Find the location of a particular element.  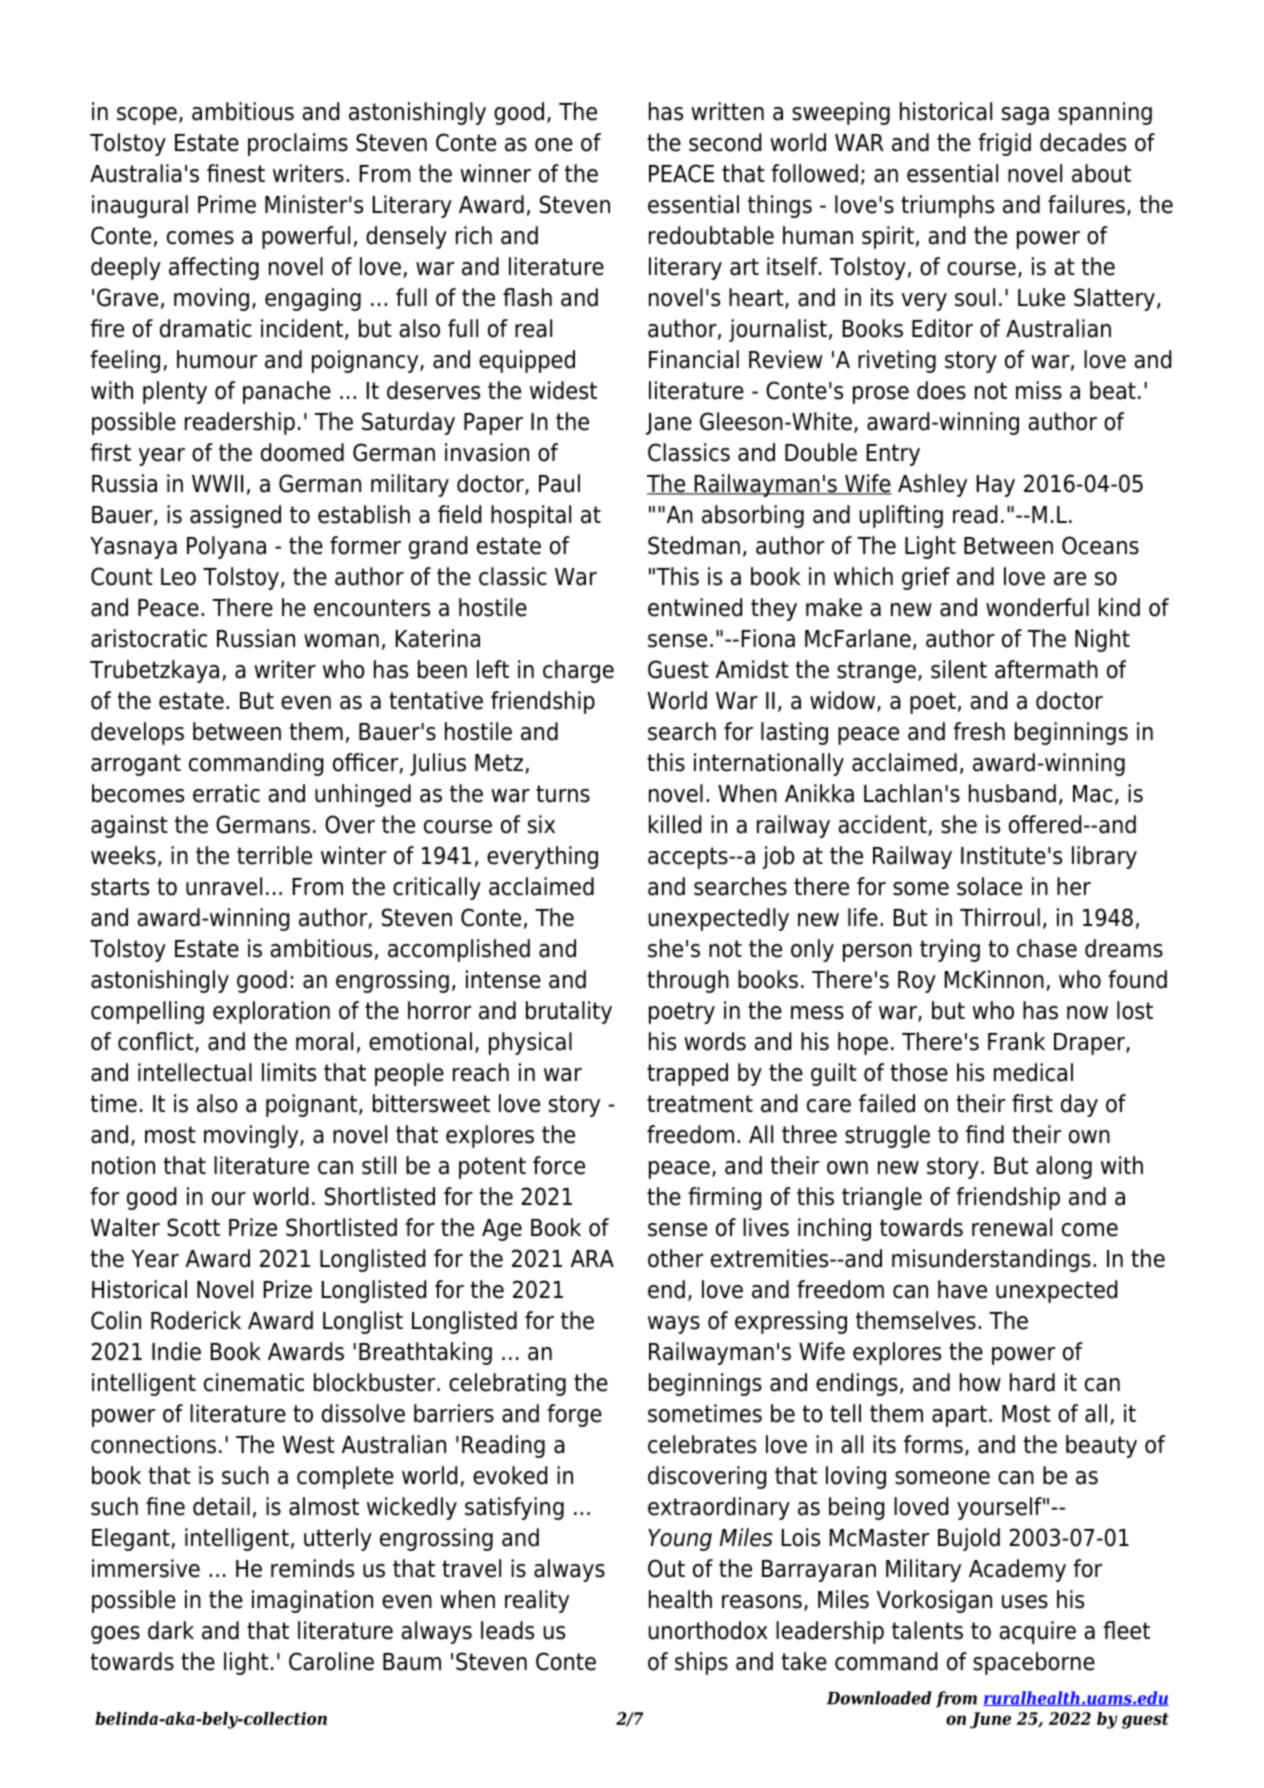

frigid is located at coordinates (1004, 144).
